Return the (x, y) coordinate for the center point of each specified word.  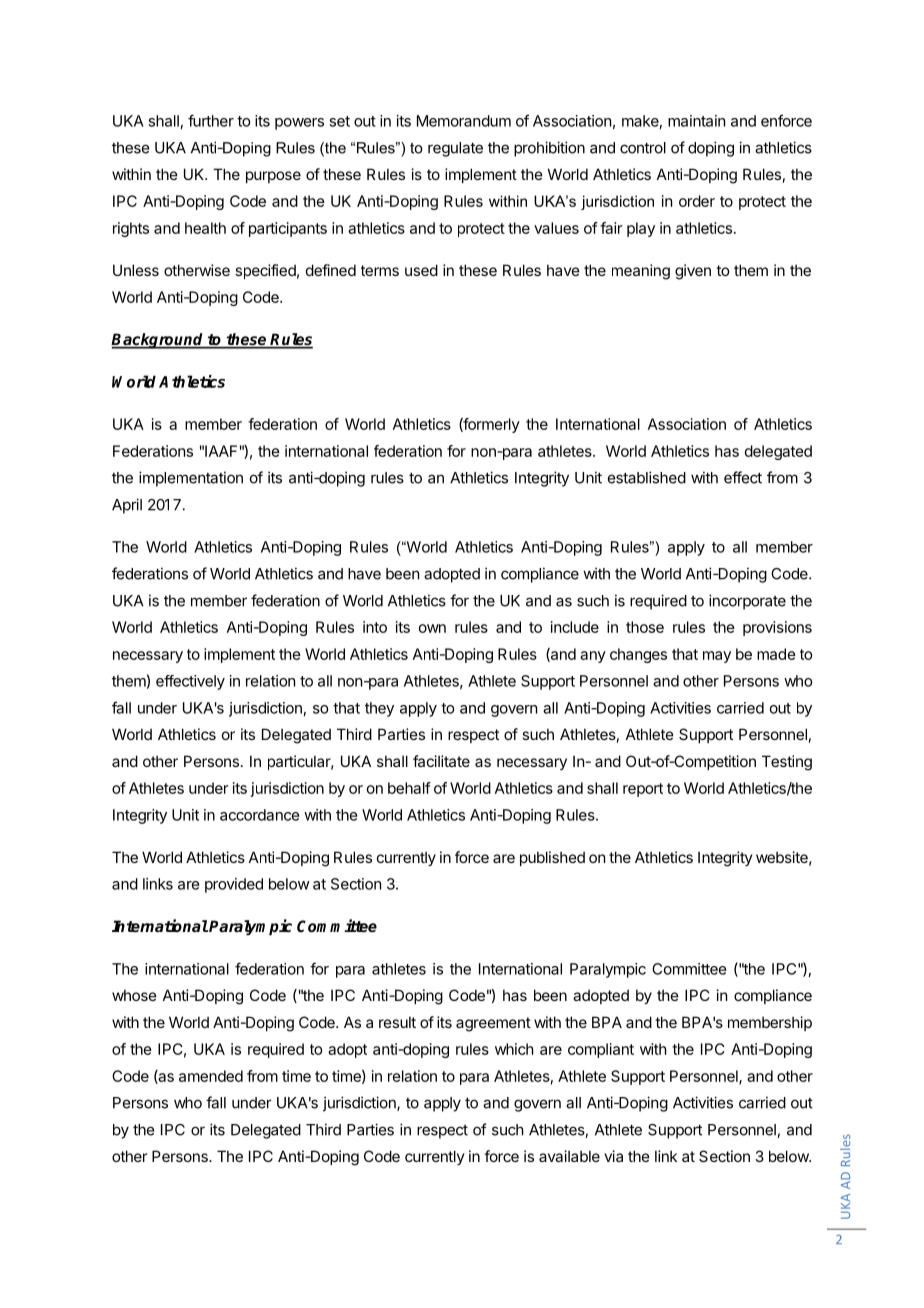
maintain (696, 121)
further (211, 120)
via (613, 1156)
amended (211, 1076)
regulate (455, 149)
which (514, 1049)
